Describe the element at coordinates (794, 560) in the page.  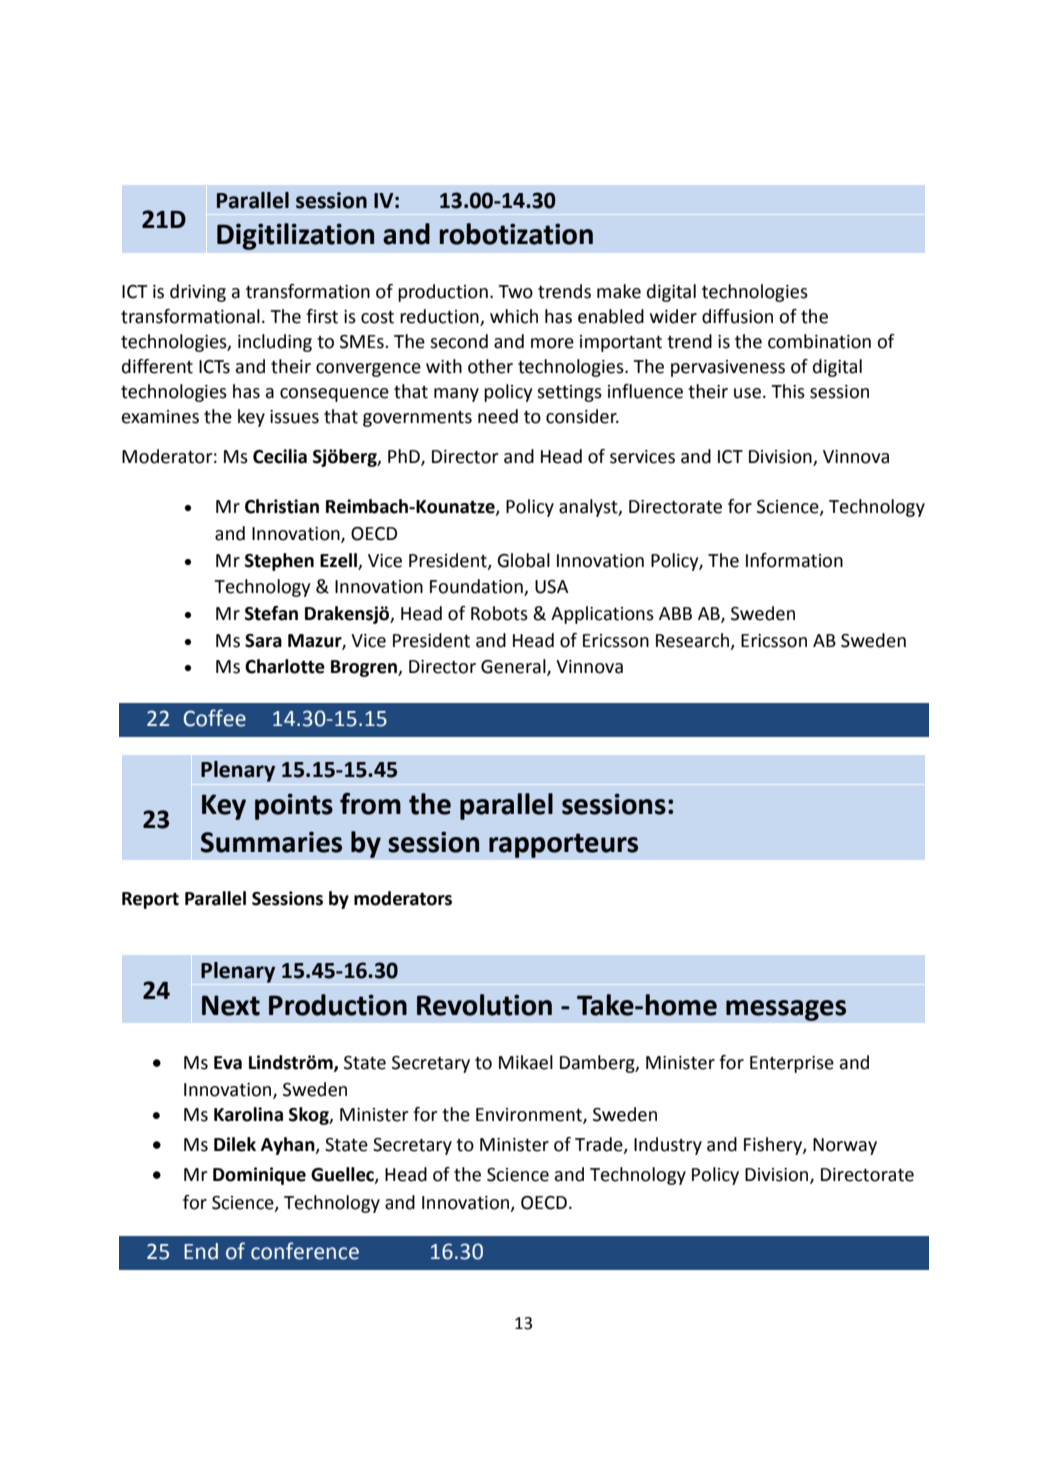
I see `Information` at that location.
